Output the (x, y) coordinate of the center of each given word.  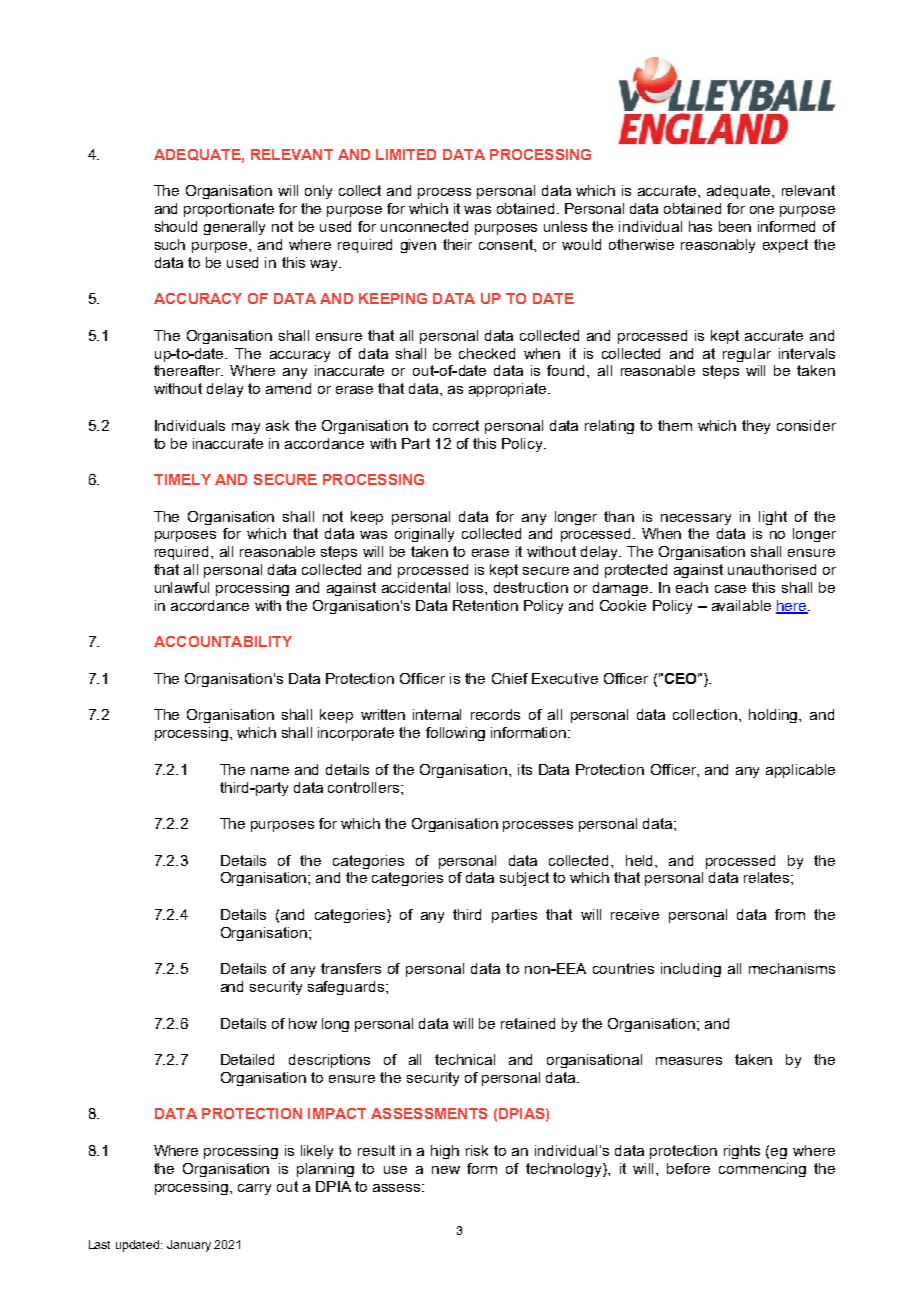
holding (774, 716)
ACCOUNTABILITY (223, 641)
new (446, 1170)
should (176, 226)
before (688, 1168)
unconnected (424, 226)
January (189, 1246)
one (762, 210)
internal (437, 714)
